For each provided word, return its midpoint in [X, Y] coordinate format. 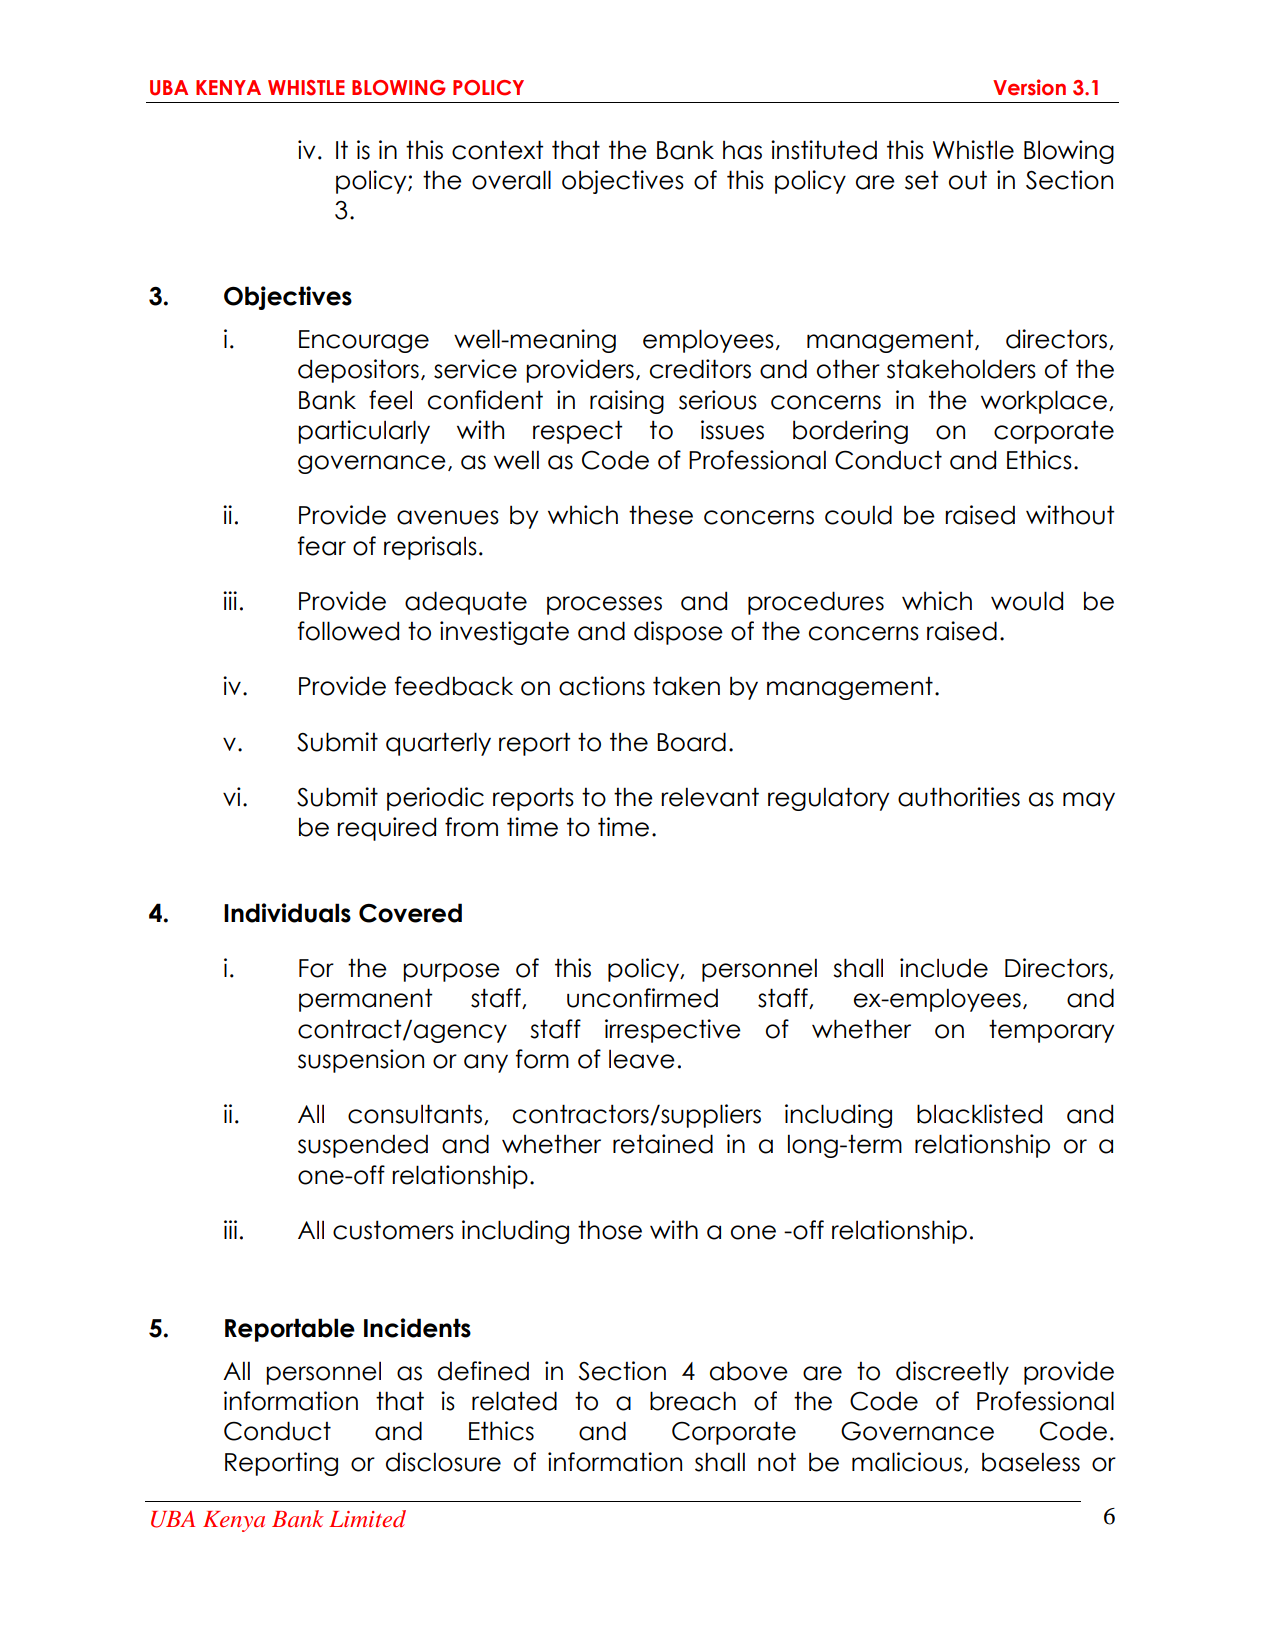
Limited [367, 1518]
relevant [710, 797]
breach [693, 1401]
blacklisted [979, 1114]
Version [1029, 87]
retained [663, 1144]
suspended [363, 1146]
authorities [959, 797]
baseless [1031, 1462]
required [386, 829]
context [498, 150]
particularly [364, 432]
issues [732, 430]
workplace [1045, 402]
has [742, 150]
